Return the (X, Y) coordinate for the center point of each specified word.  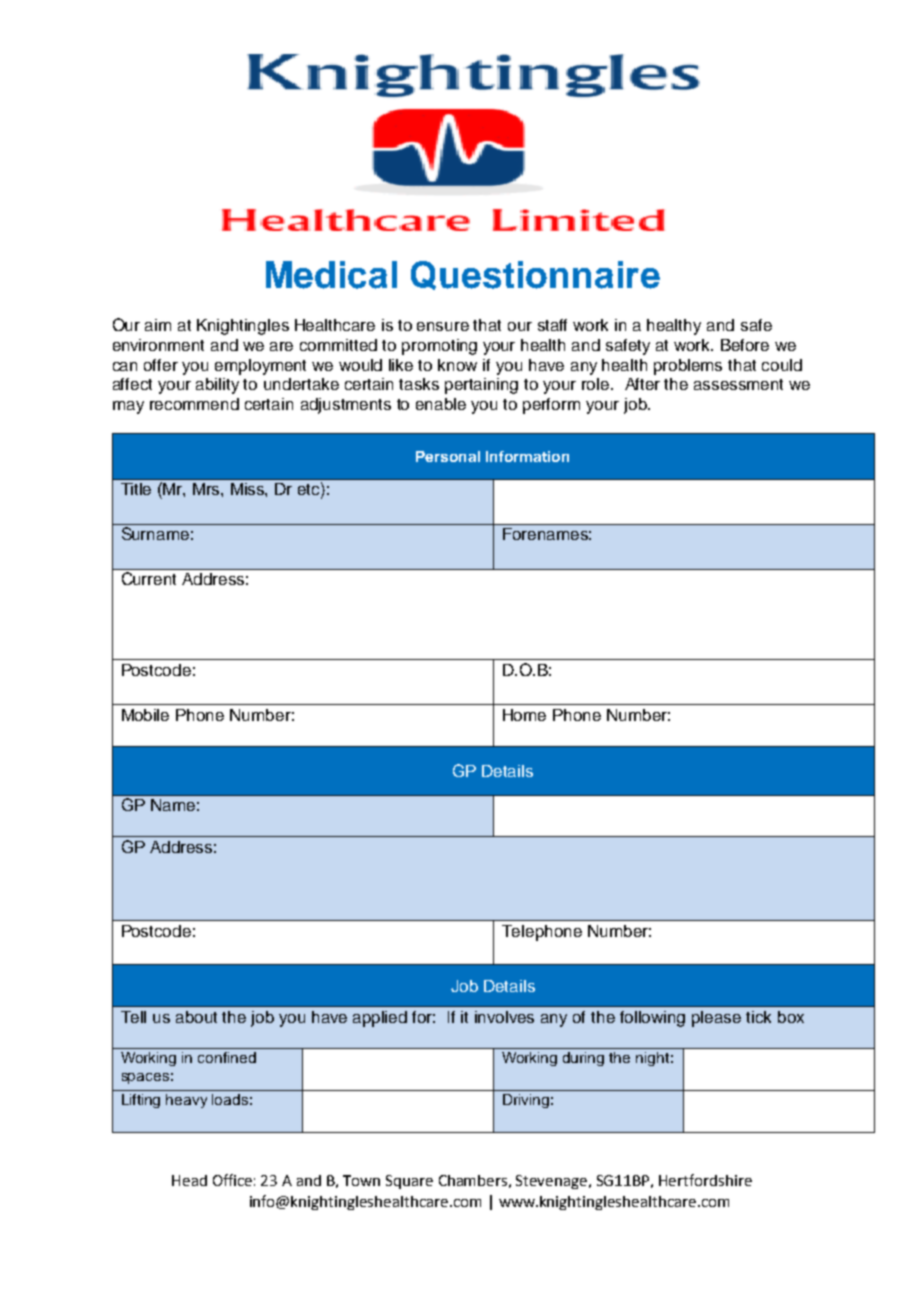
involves (504, 1017)
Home (524, 715)
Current (149, 578)
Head (189, 1180)
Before (745, 345)
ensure (443, 326)
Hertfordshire (705, 1180)
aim (158, 325)
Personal (448, 456)
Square (409, 1182)
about (196, 1017)
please (716, 1019)
